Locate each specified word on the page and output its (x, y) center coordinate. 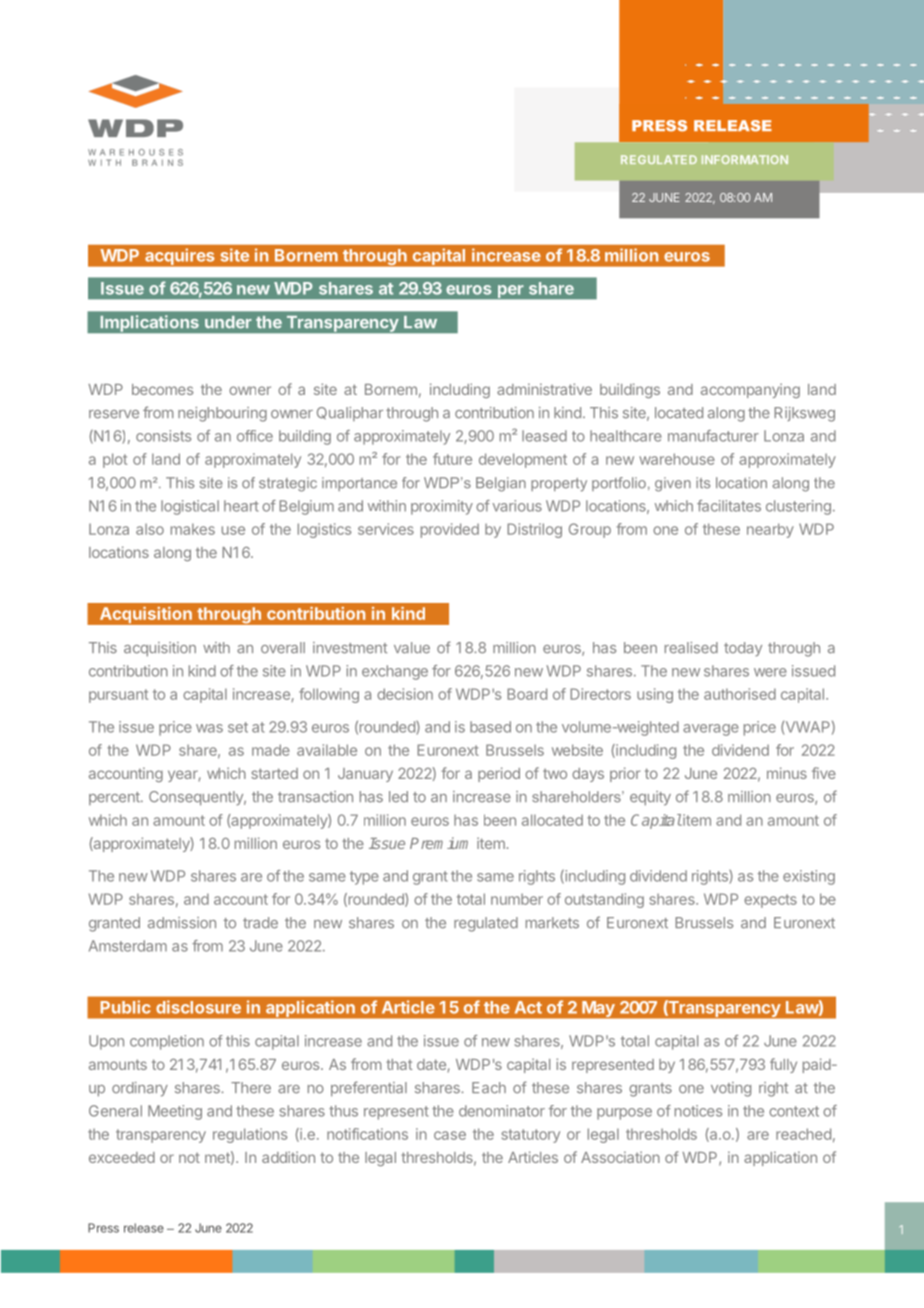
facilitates (729, 506)
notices (698, 1111)
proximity (442, 507)
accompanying (750, 390)
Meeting (175, 1112)
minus (787, 773)
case (450, 1135)
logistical (190, 507)
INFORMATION (745, 159)
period (499, 774)
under (228, 322)
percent (115, 798)
